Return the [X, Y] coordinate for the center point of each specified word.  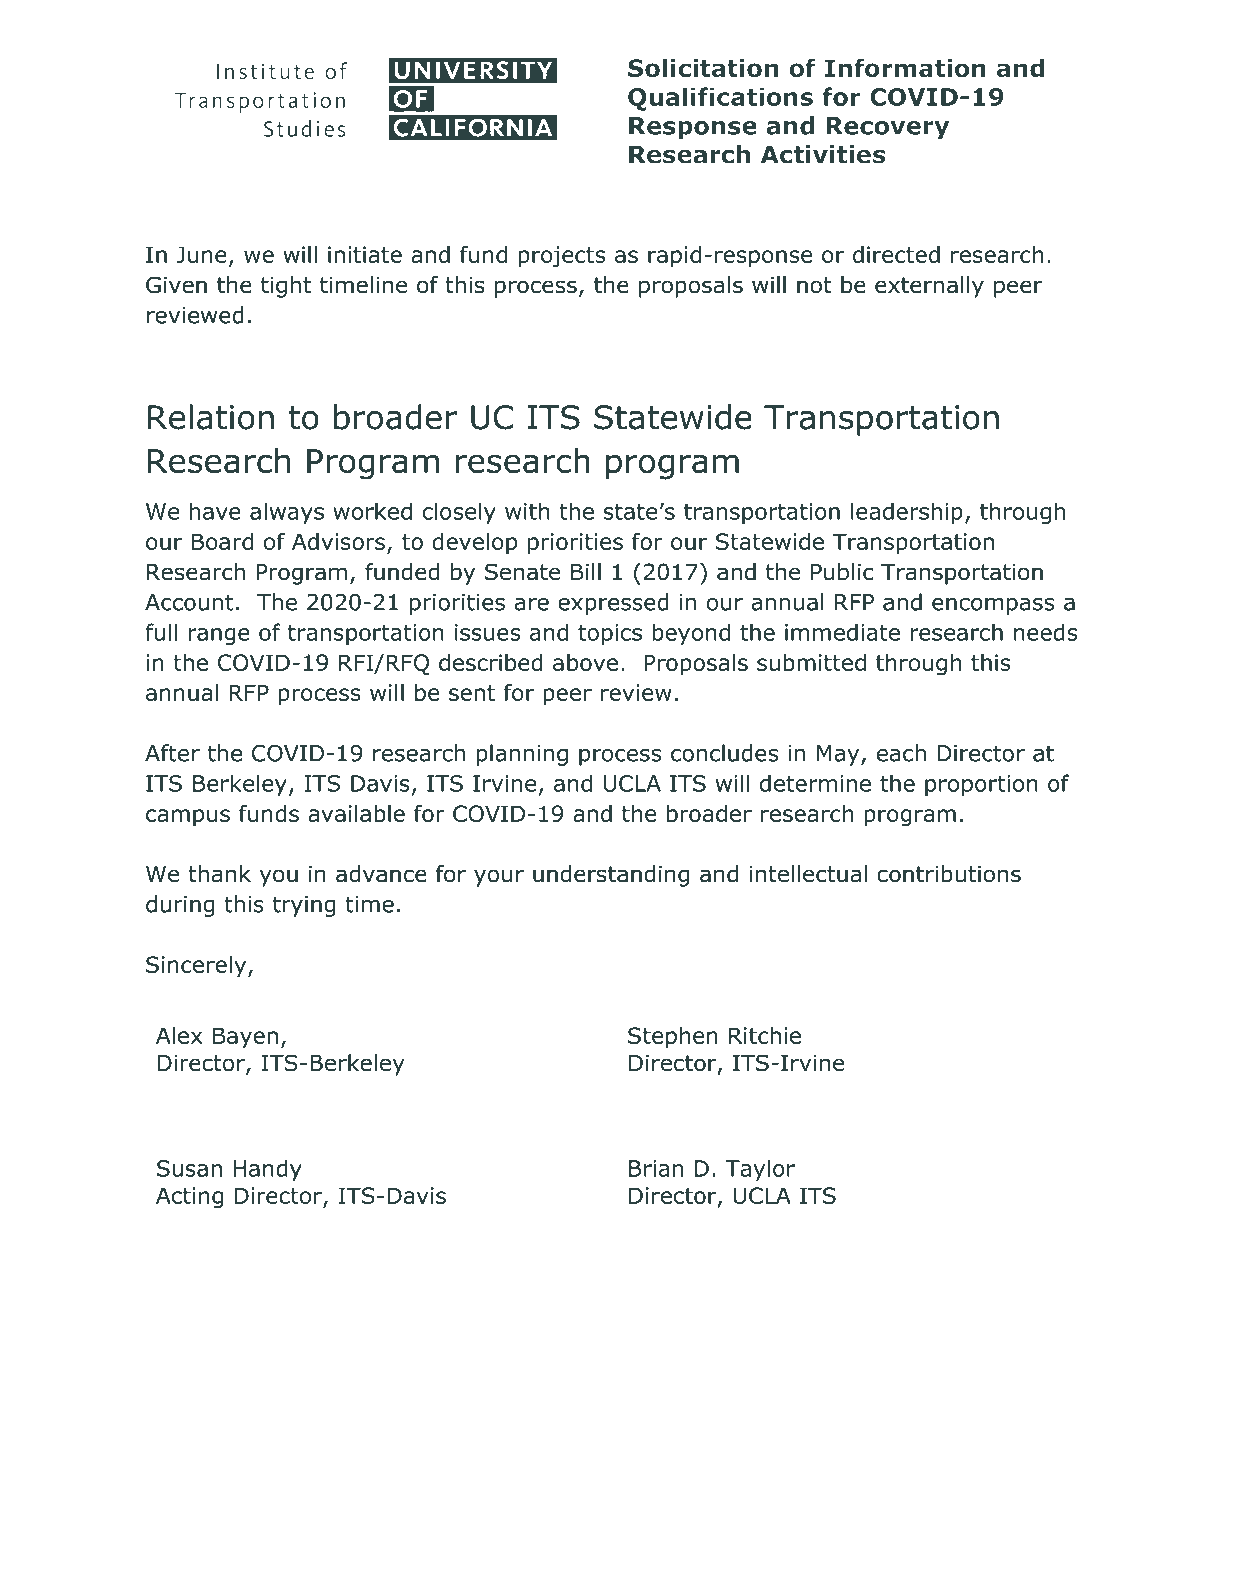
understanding [611, 876]
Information [905, 68]
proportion [981, 785]
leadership [907, 513]
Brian [656, 1168]
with [527, 511]
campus [188, 818]
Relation [211, 417]
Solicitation [703, 68]
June [201, 254]
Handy [267, 1170]
